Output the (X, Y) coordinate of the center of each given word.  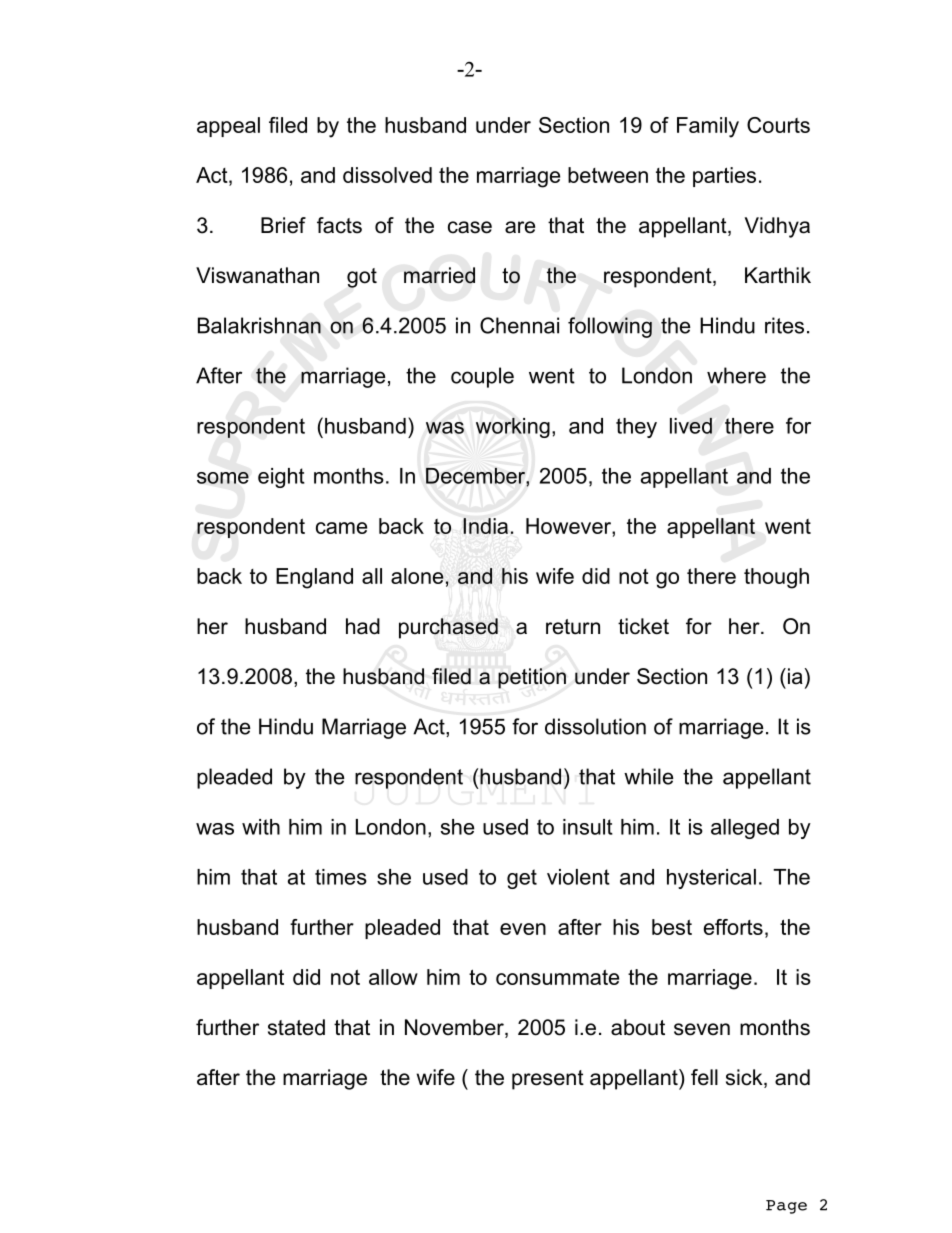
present (548, 1080)
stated (296, 1027)
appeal (228, 127)
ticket (643, 626)
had (363, 626)
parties (724, 177)
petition (532, 678)
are (520, 227)
